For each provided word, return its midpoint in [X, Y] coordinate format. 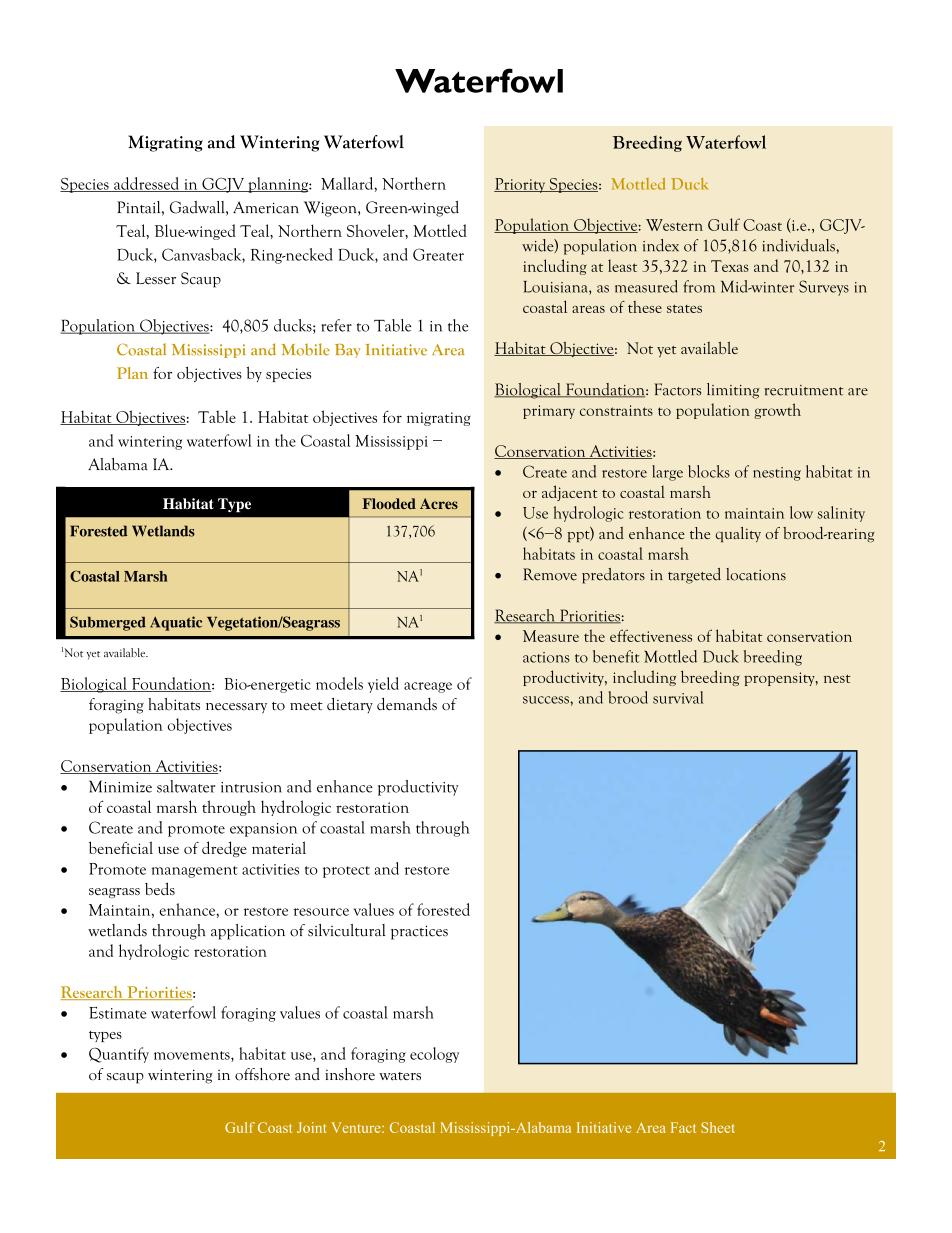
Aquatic [176, 623]
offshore [262, 1074]
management [195, 872]
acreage [428, 687]
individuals [799, 245]
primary [549, 412]
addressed [146, 184]
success [547, 700]
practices [419, 932]
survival [678, 697]
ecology [434, 1055]
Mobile [306, 349]
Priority [521, 185]
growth [777, 411]
